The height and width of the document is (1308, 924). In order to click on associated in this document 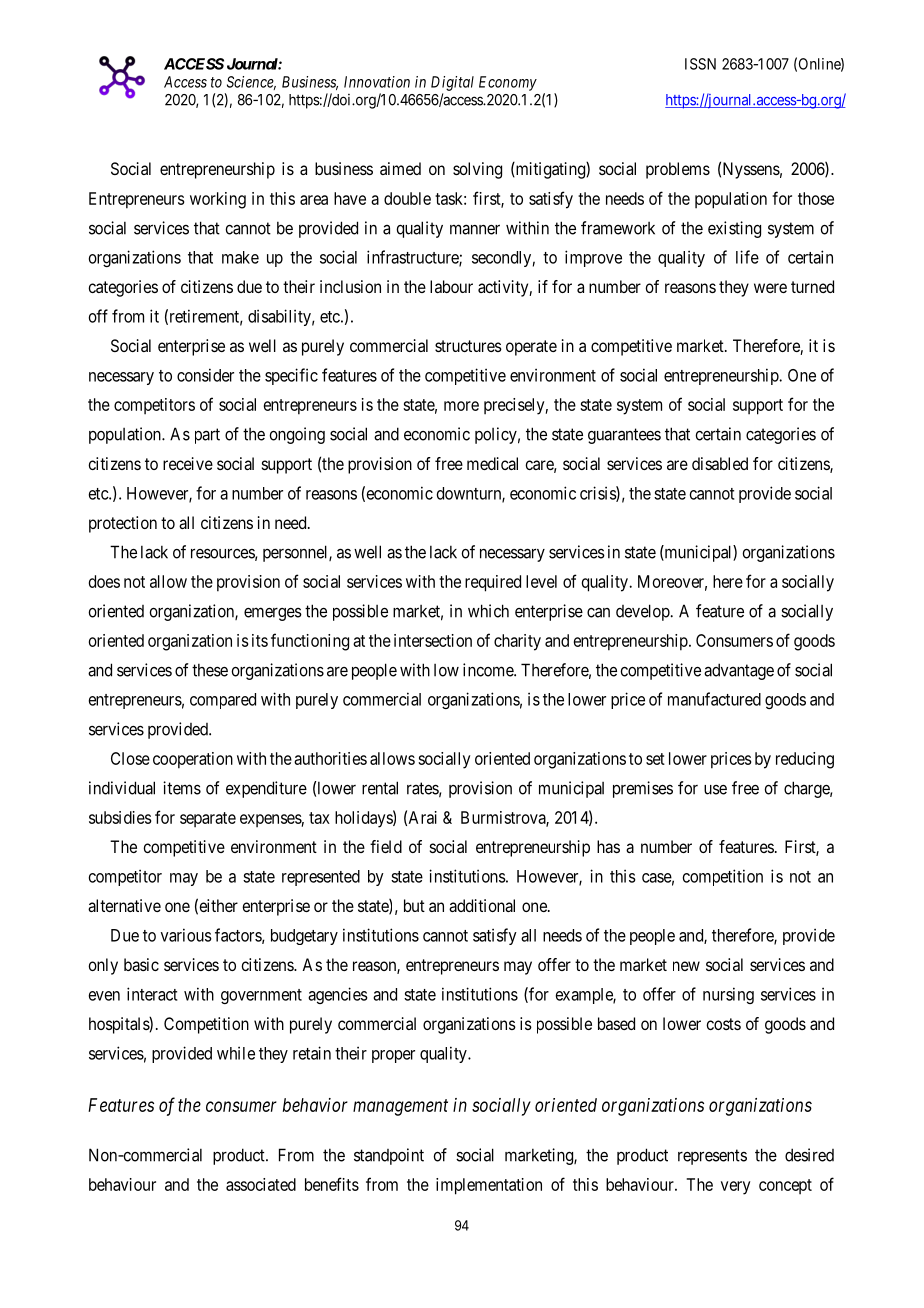, I will do `click(261, 1184)`.
